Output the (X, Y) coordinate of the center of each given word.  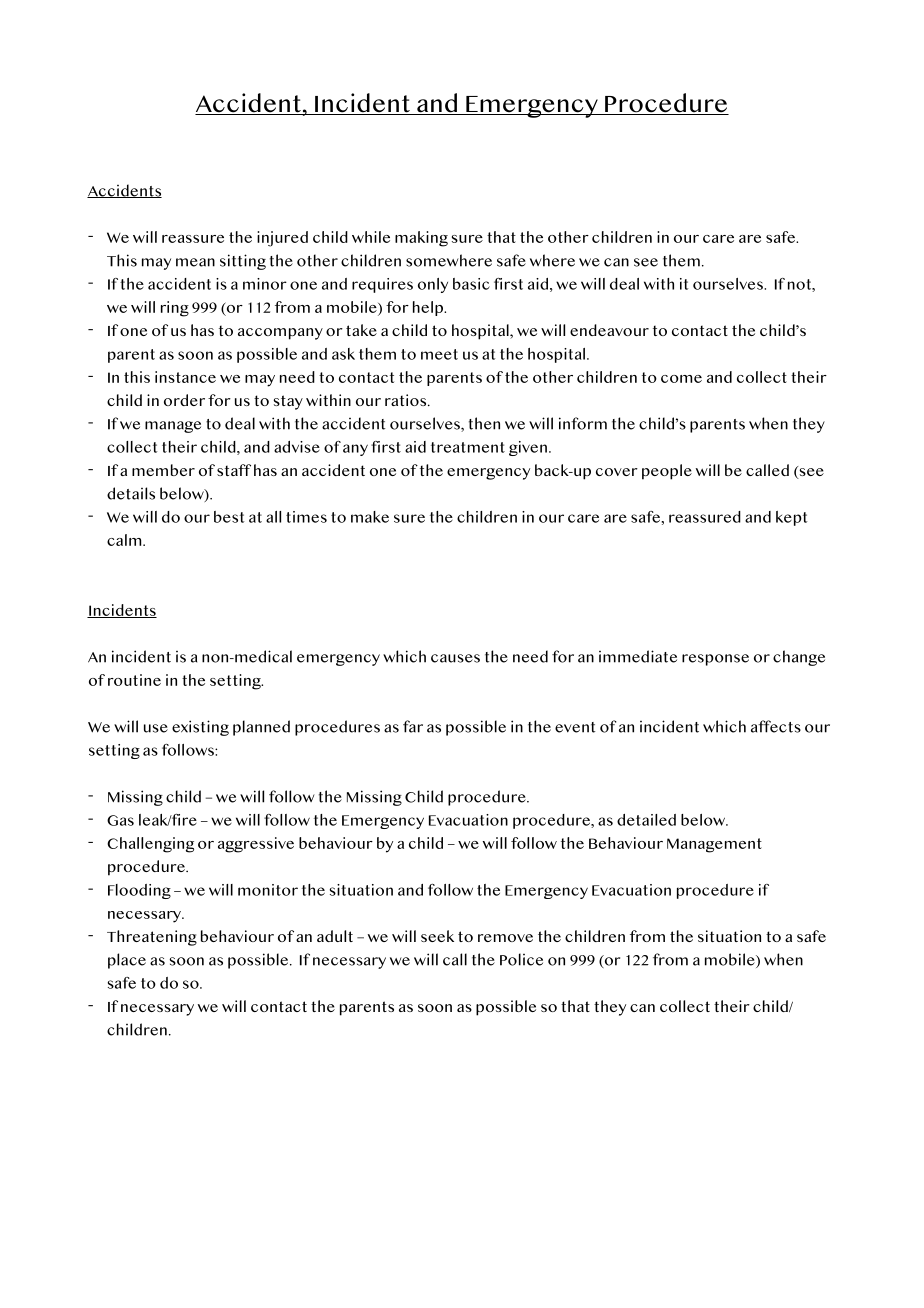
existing (200, 728)
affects (776, 726)
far (413, 726)
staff (234, 470)
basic (471, 284)
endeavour (609, 330)
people (667, 472)
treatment (468, 447)
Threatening (152, 938)
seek (437, 936)
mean (195, 262)
